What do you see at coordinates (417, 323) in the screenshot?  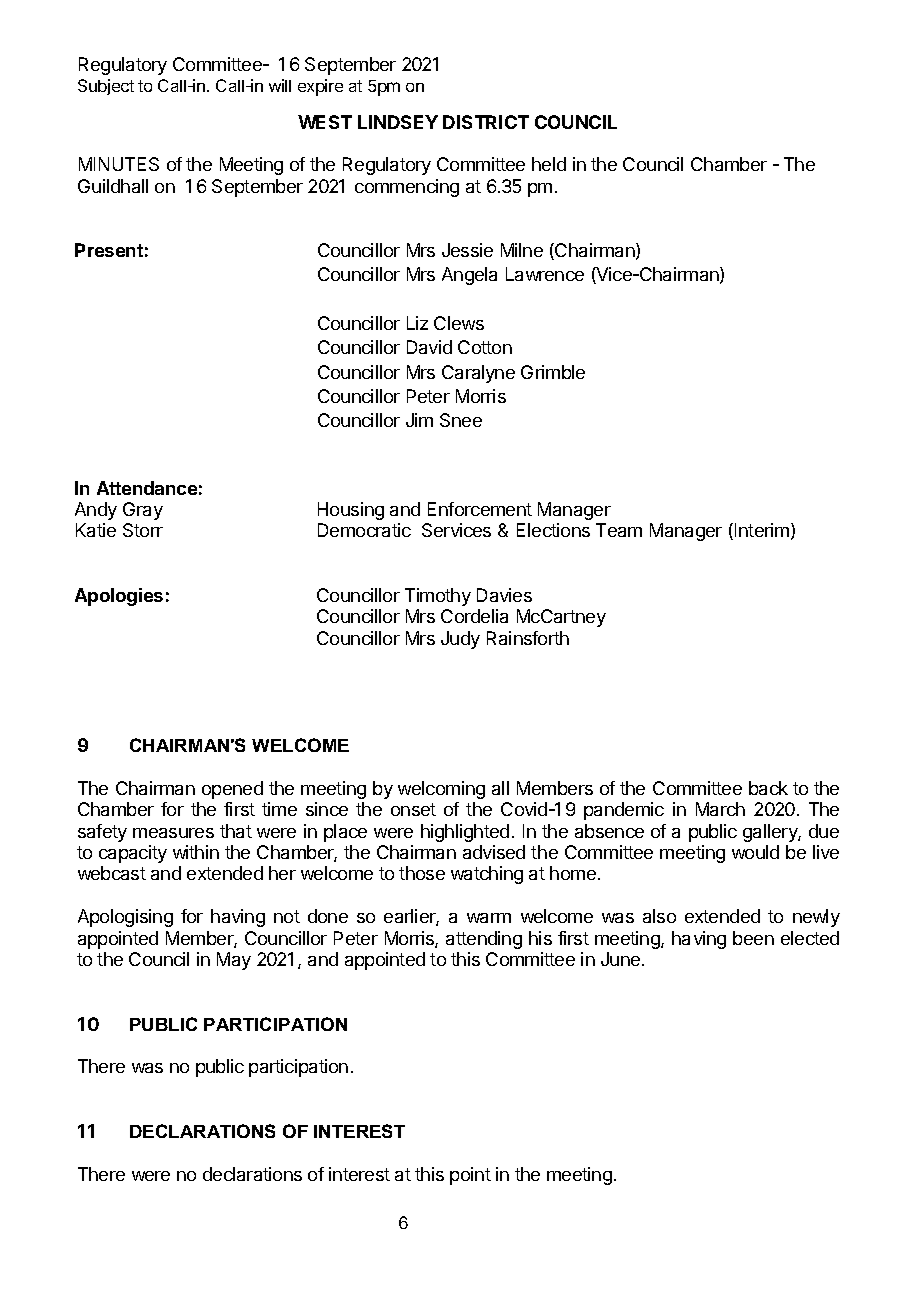 I see `Liz` at bounding box center [417, 323].
